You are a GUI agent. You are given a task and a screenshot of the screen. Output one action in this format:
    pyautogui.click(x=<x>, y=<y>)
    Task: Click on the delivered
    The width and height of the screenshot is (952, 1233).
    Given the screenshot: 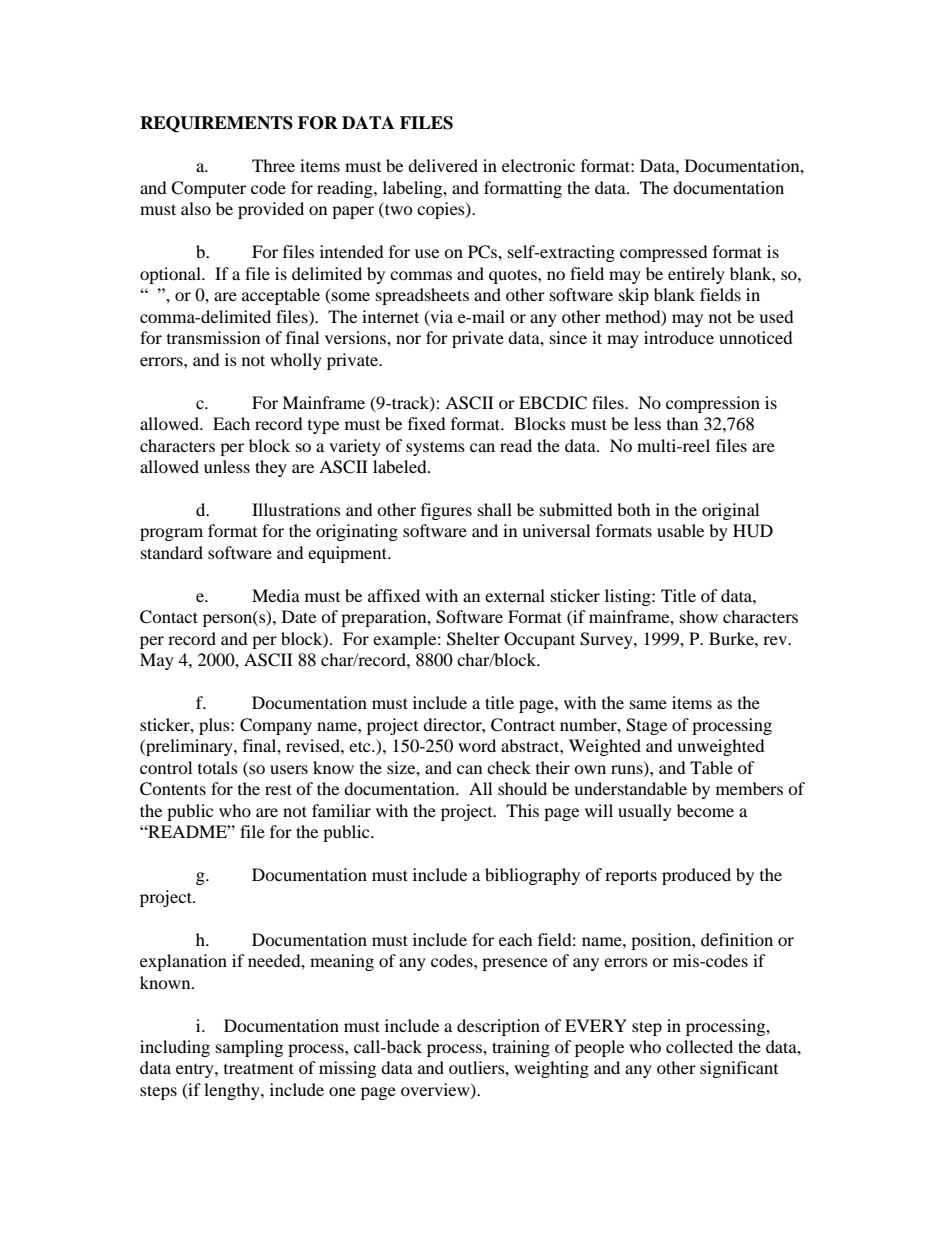 What is the action you would take?
    pyautogui.click(x=443, y=165)
